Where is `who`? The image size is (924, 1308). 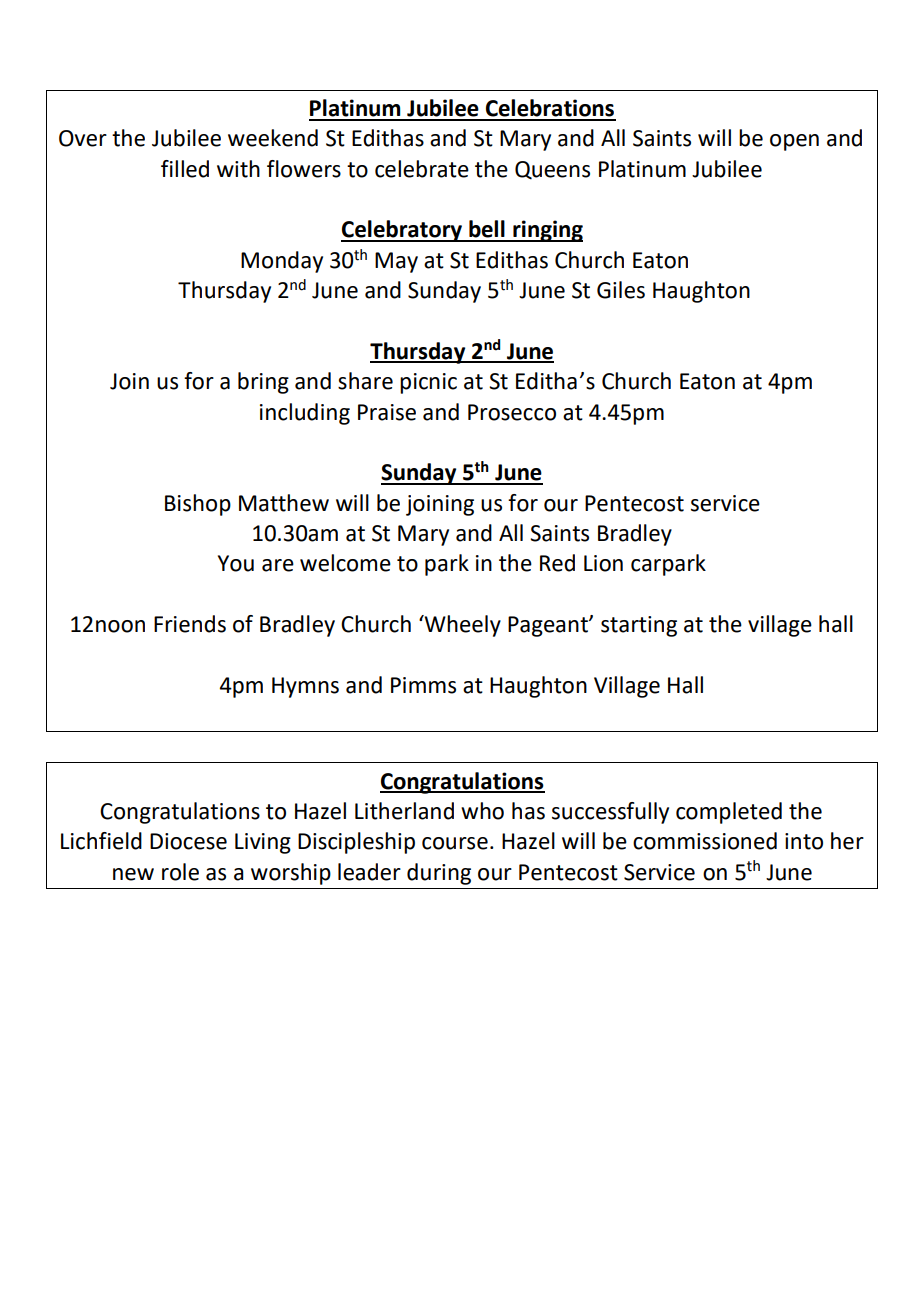
who is located at coordinates (482, 811).
